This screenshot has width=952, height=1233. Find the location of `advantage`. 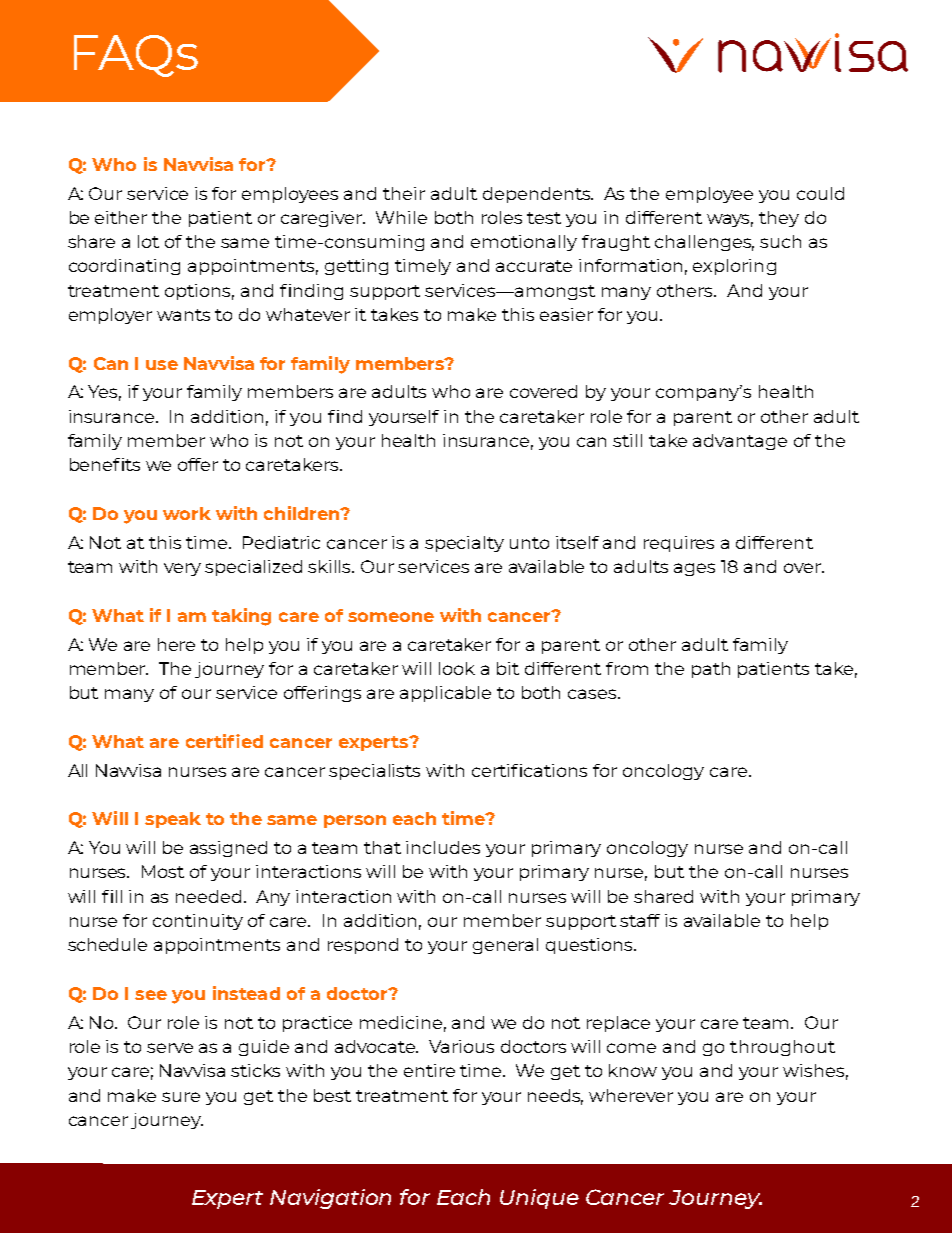

advantage is located at coordinates (740, 442).
